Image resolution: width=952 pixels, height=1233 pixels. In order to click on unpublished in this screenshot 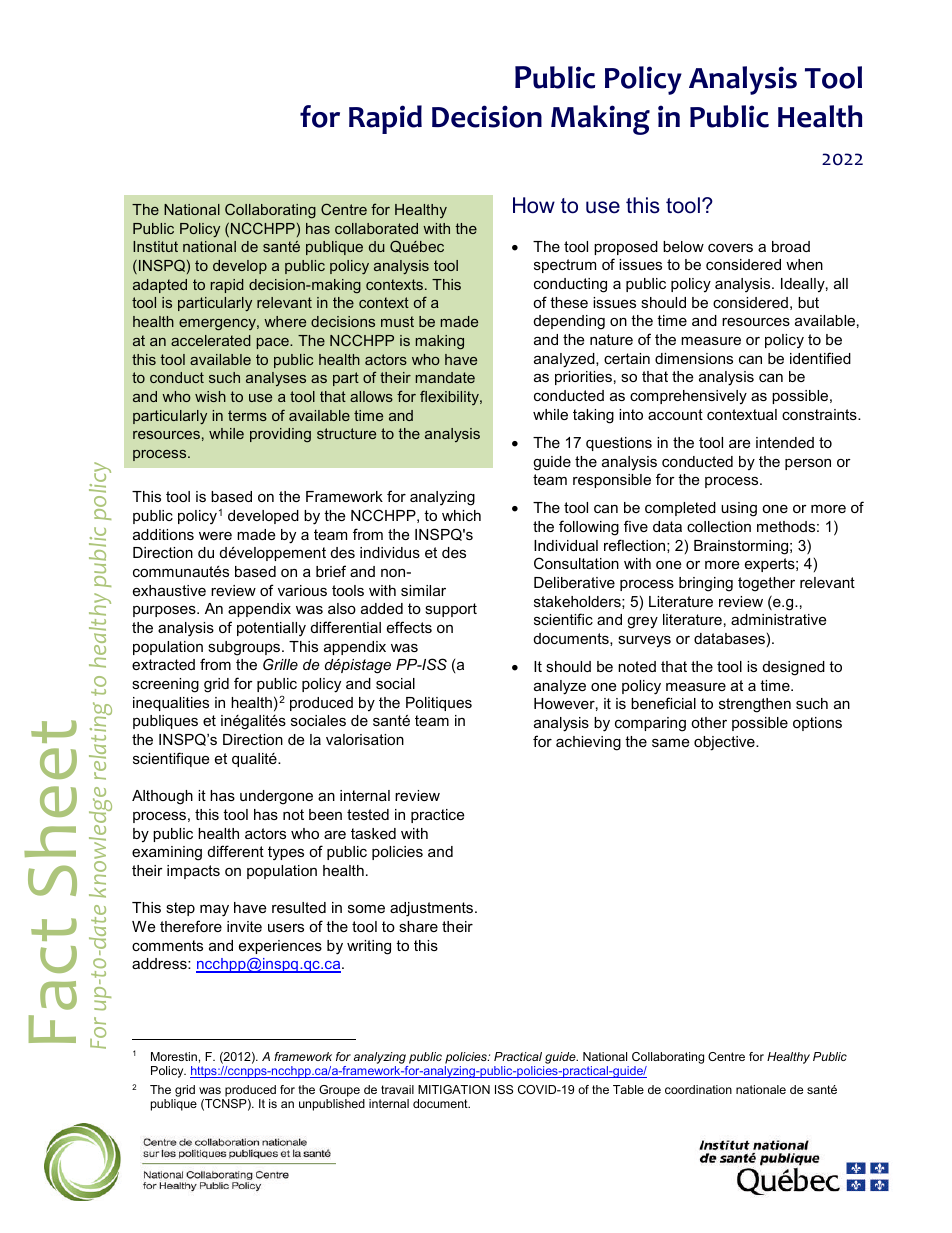, I will do `click(332, 1105)`.
